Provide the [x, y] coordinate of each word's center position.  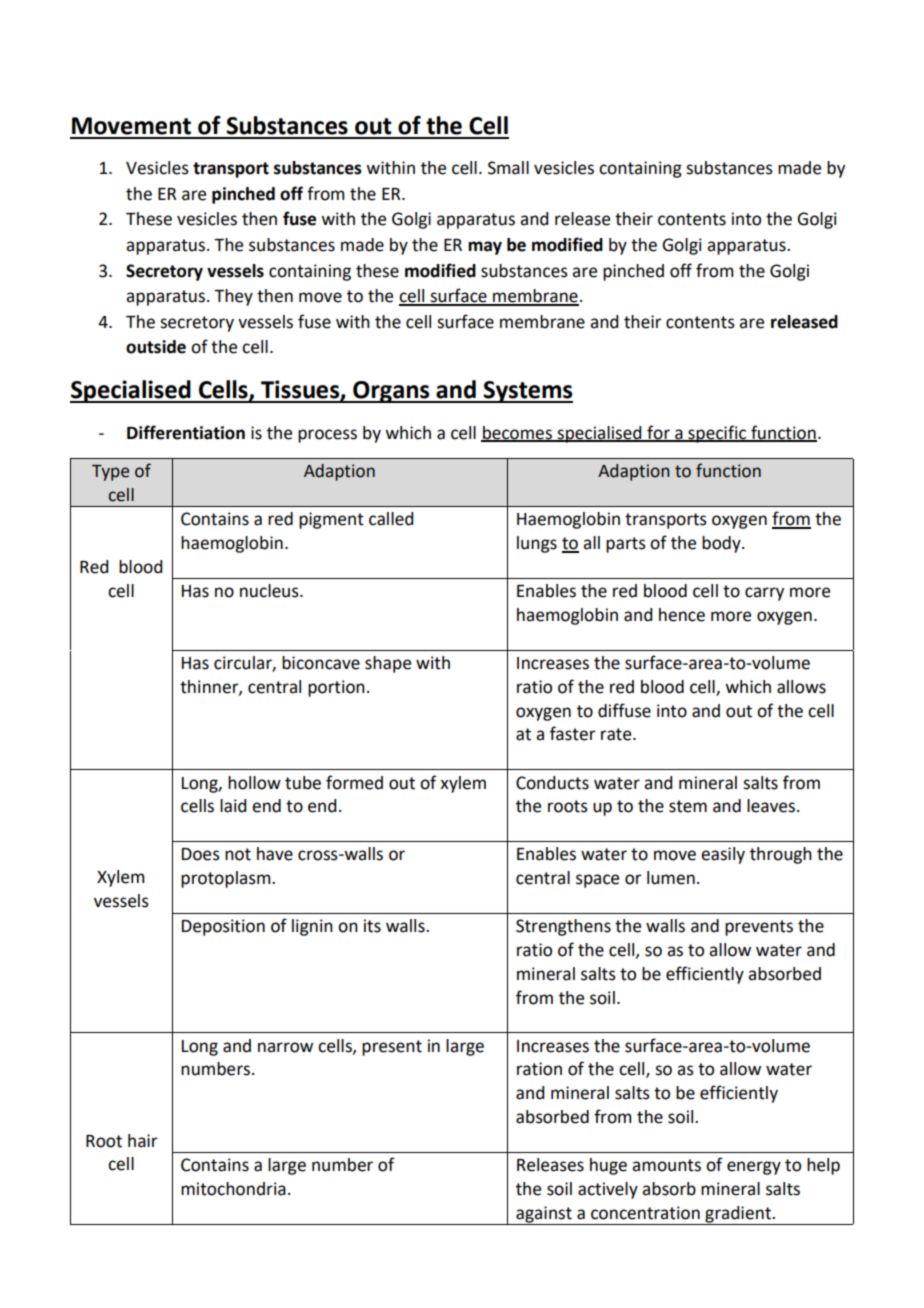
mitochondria [233, 1189]
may [485, 248]
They [233, 297]
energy [754, 1168]
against [544, 1214]
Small [508, 168]
